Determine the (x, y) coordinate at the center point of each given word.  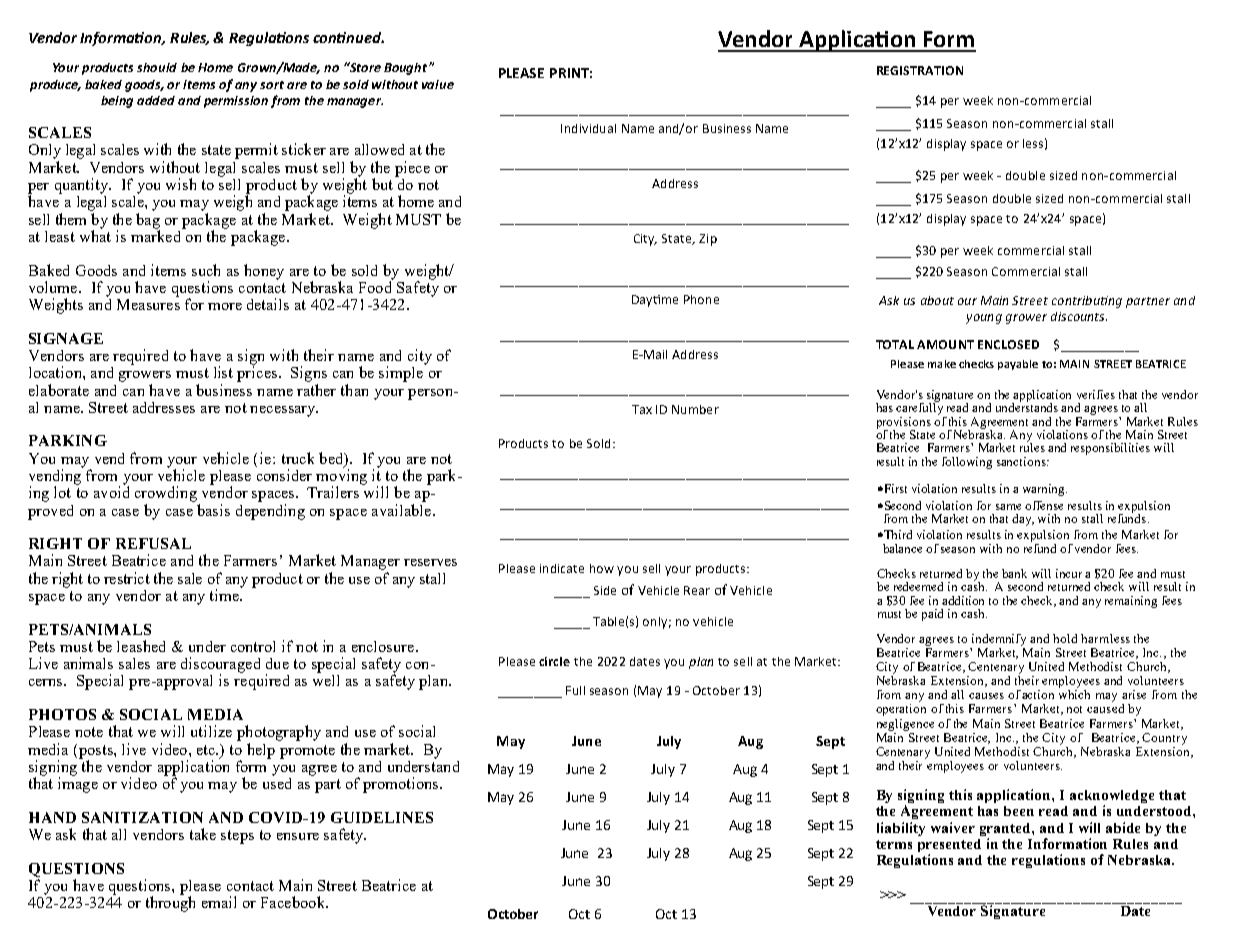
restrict (127, 578)
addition (963, 600)
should (157, 67)
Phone (701, 299)
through (170, 903)
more (225, 306)
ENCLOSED (1008, 344)
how (602, 568)
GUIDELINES (382, 817)
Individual (588, 128)
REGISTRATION (920, 70)
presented (949, 847)
